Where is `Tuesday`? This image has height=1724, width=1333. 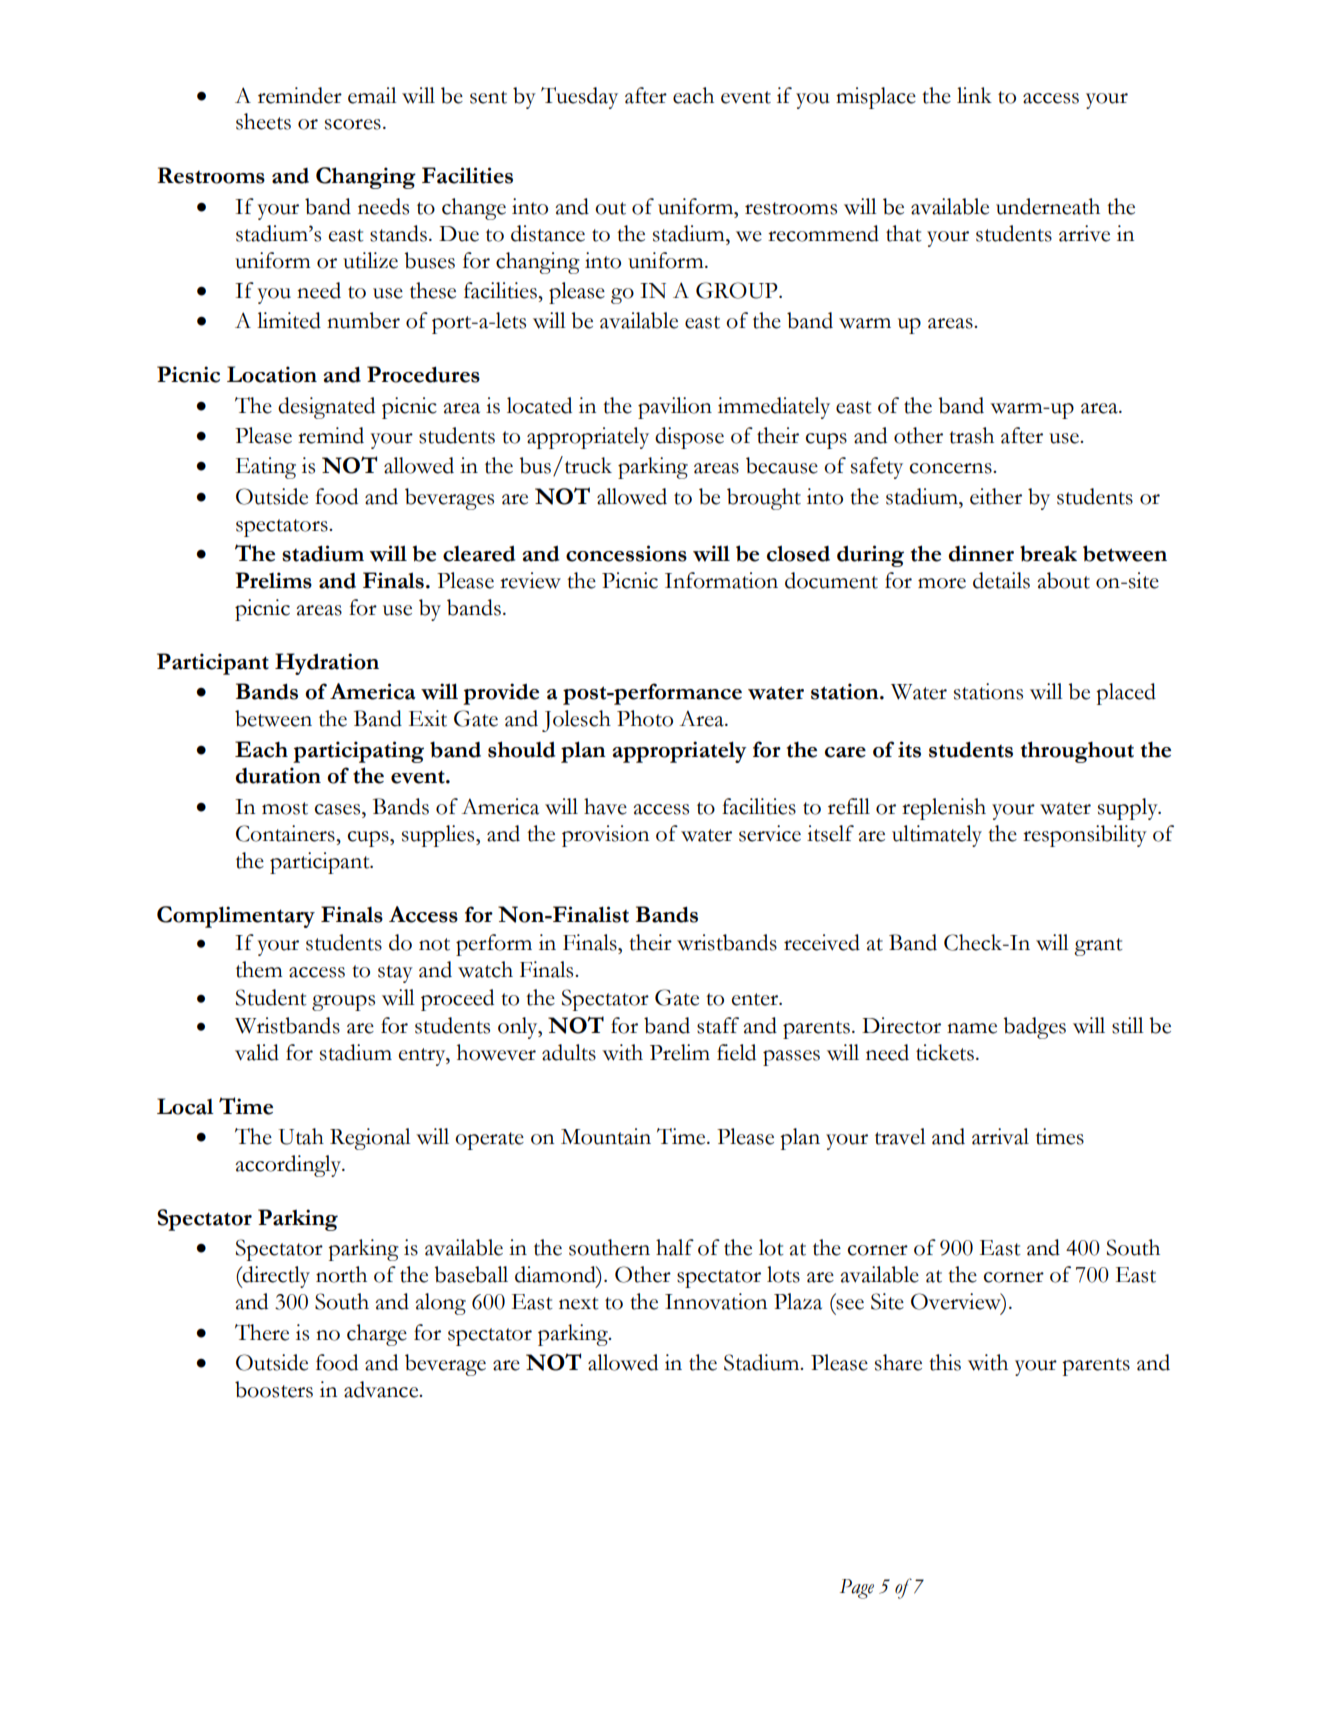
Tuesday is located at coordinates (579, 98).
